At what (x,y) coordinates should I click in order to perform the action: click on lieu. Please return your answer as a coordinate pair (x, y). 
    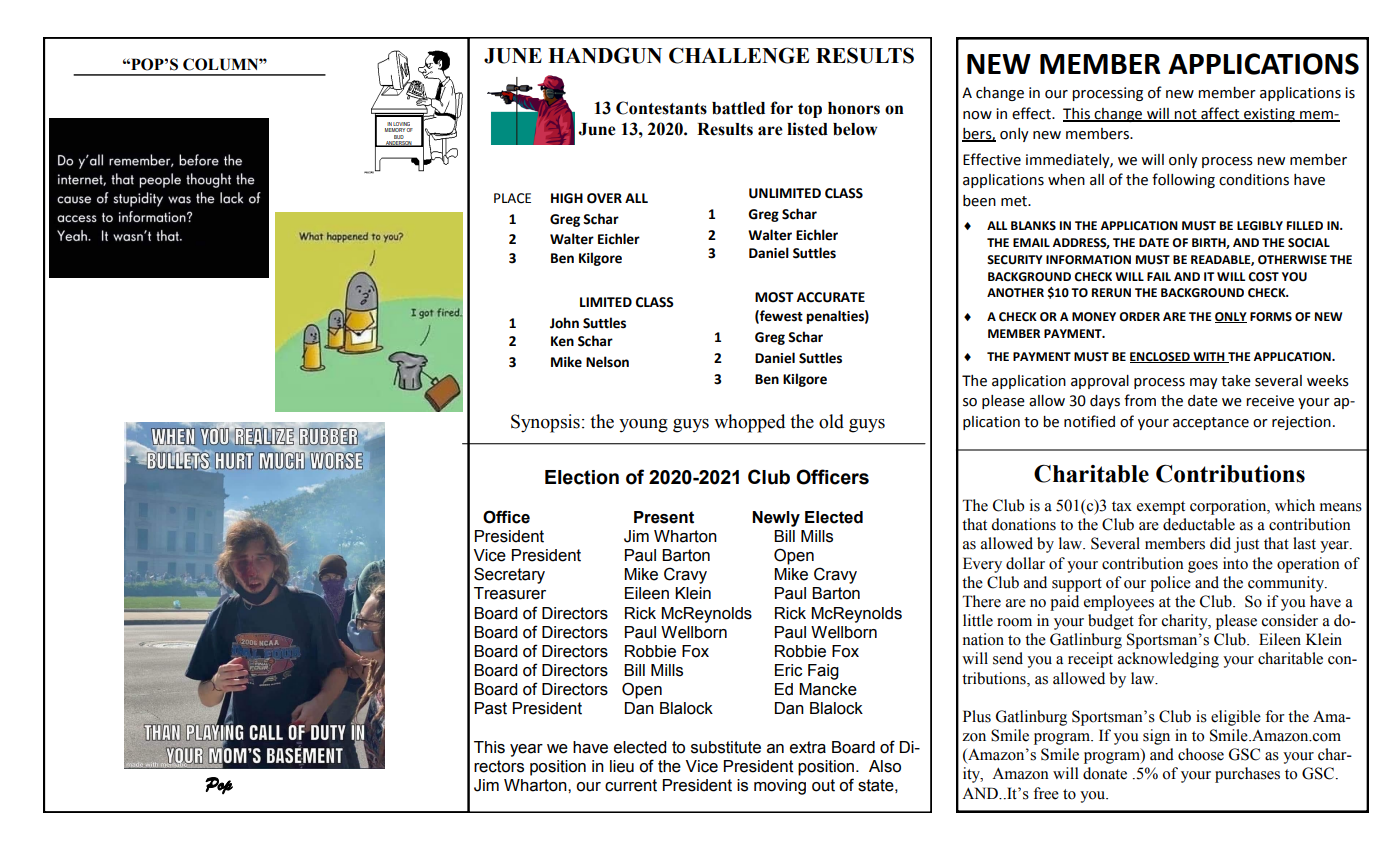
    Looking at the image, I should click on (622, 766).
